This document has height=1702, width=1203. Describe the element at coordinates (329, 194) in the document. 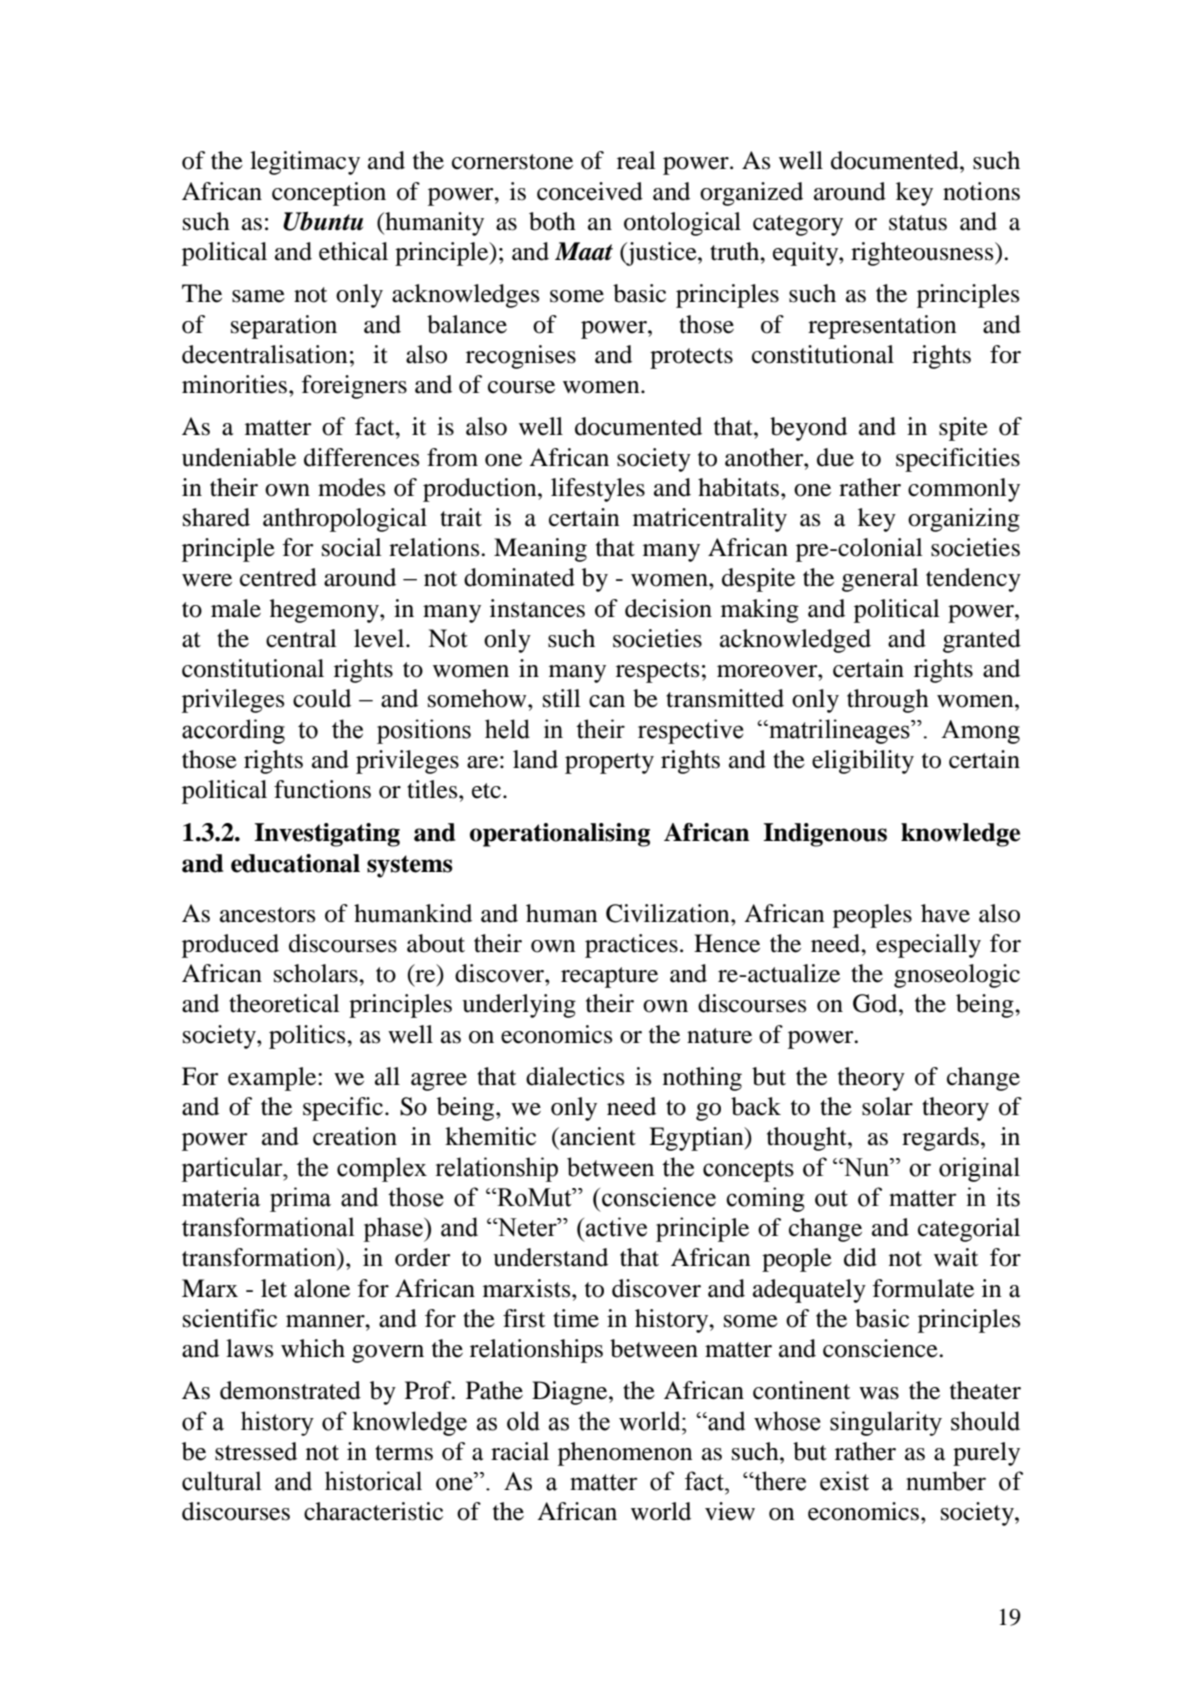

I see `conception` at that location.
